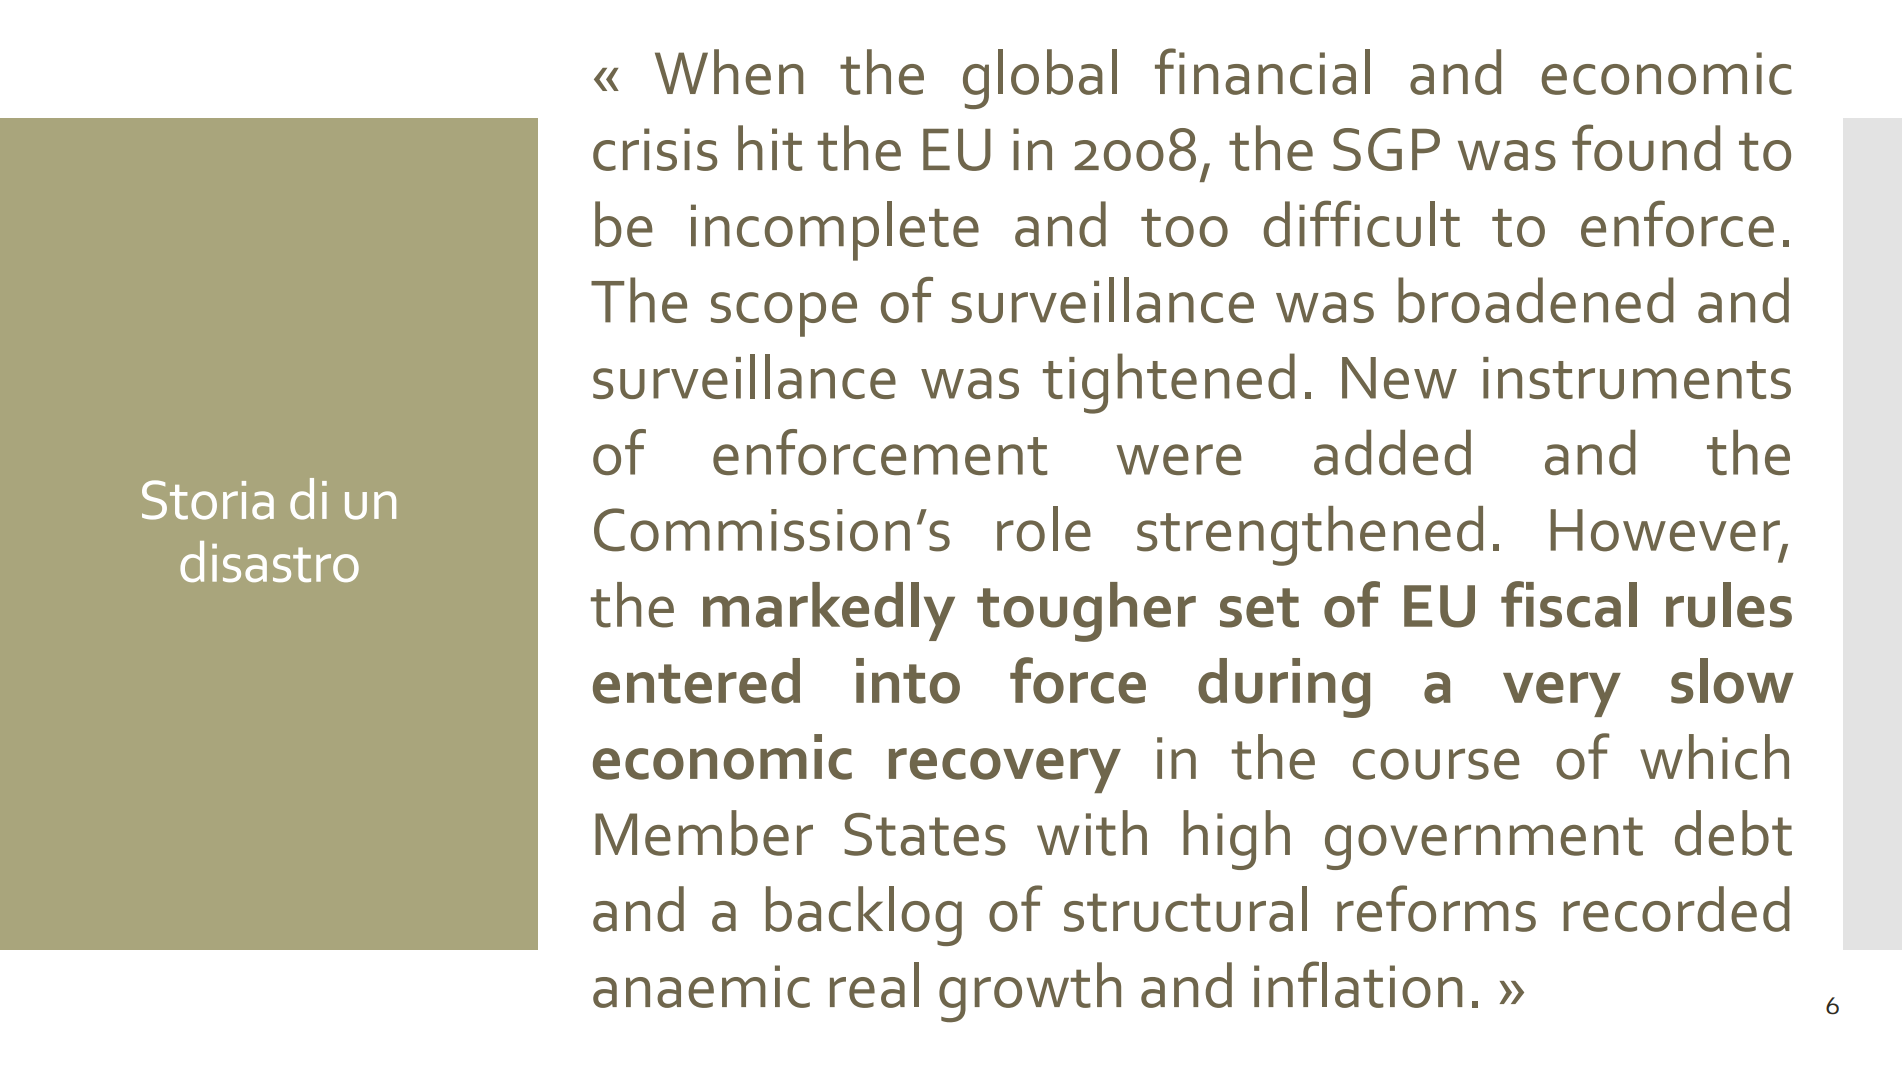 The image size is (1902, 1070). I want to click on real, so click(874, 985).
